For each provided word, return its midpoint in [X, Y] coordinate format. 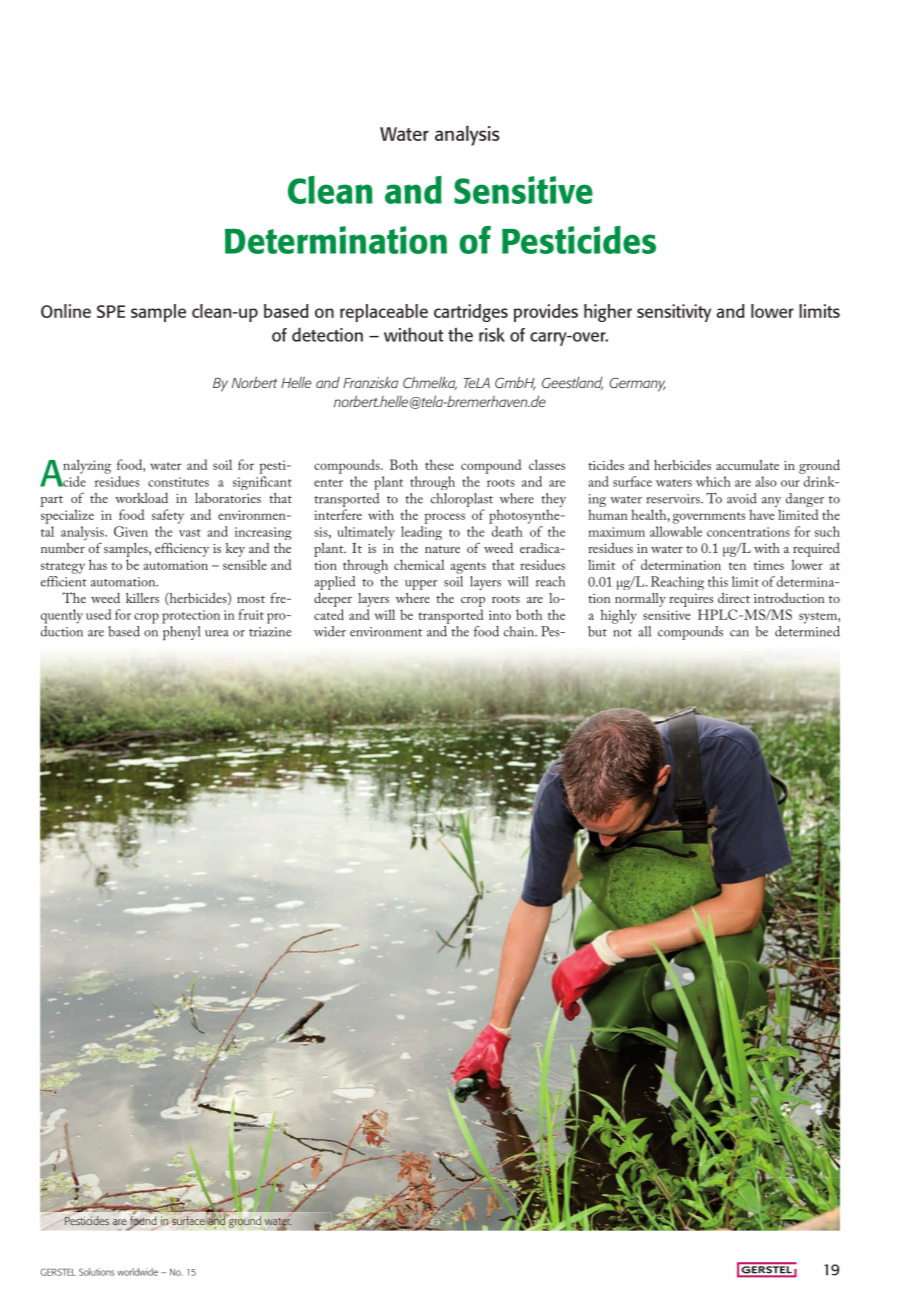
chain [520, 631]
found [143, 1222]
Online [66, 311]
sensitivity [674, 313]
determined [807, 631]
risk [492, 334]
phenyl [181, 631]
